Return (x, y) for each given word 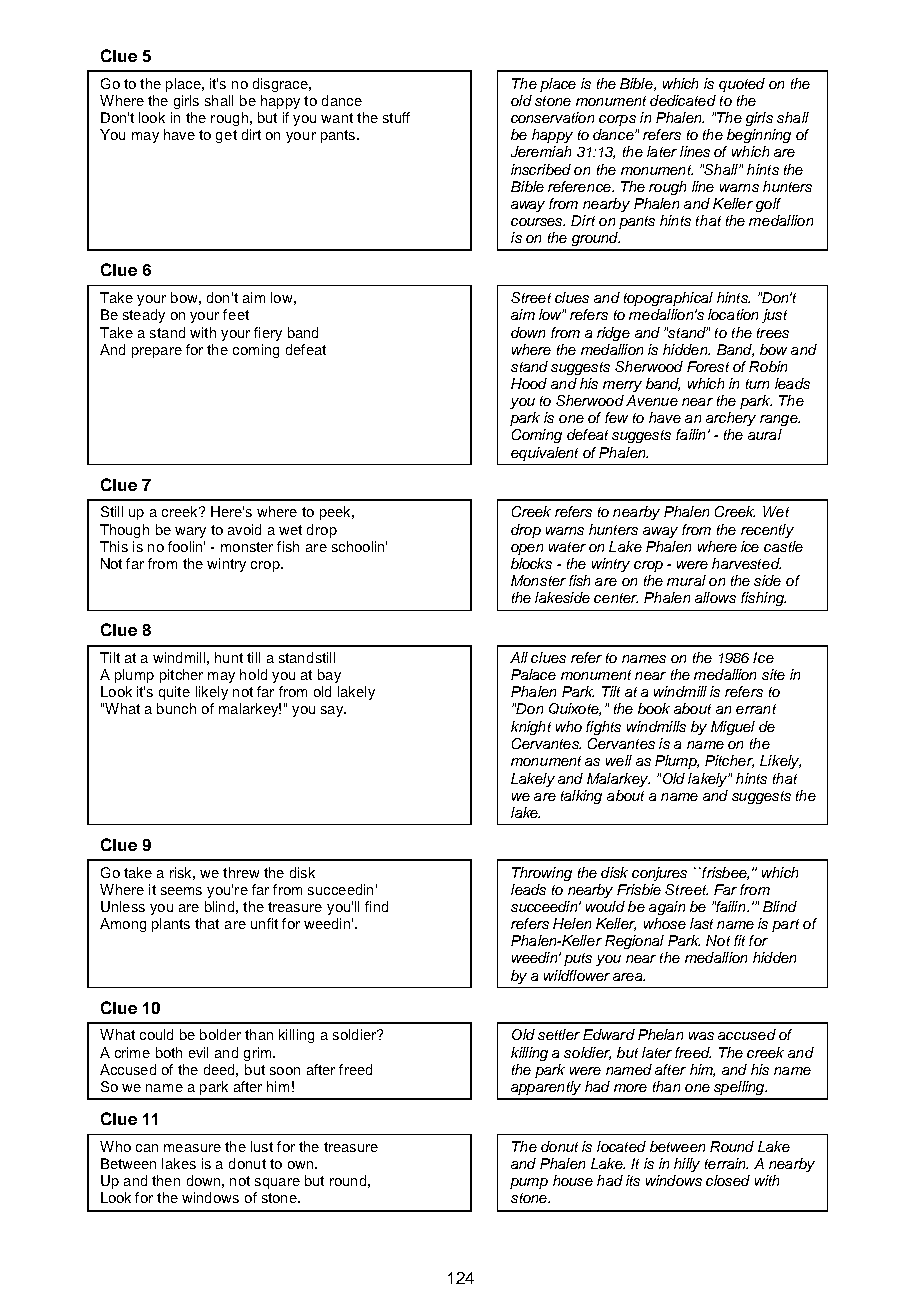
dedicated (683, 100)
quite (174, 693)
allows (715, 597)
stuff (396, 117)
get (226, 136)
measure (192, 1148)
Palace (533, 674)
